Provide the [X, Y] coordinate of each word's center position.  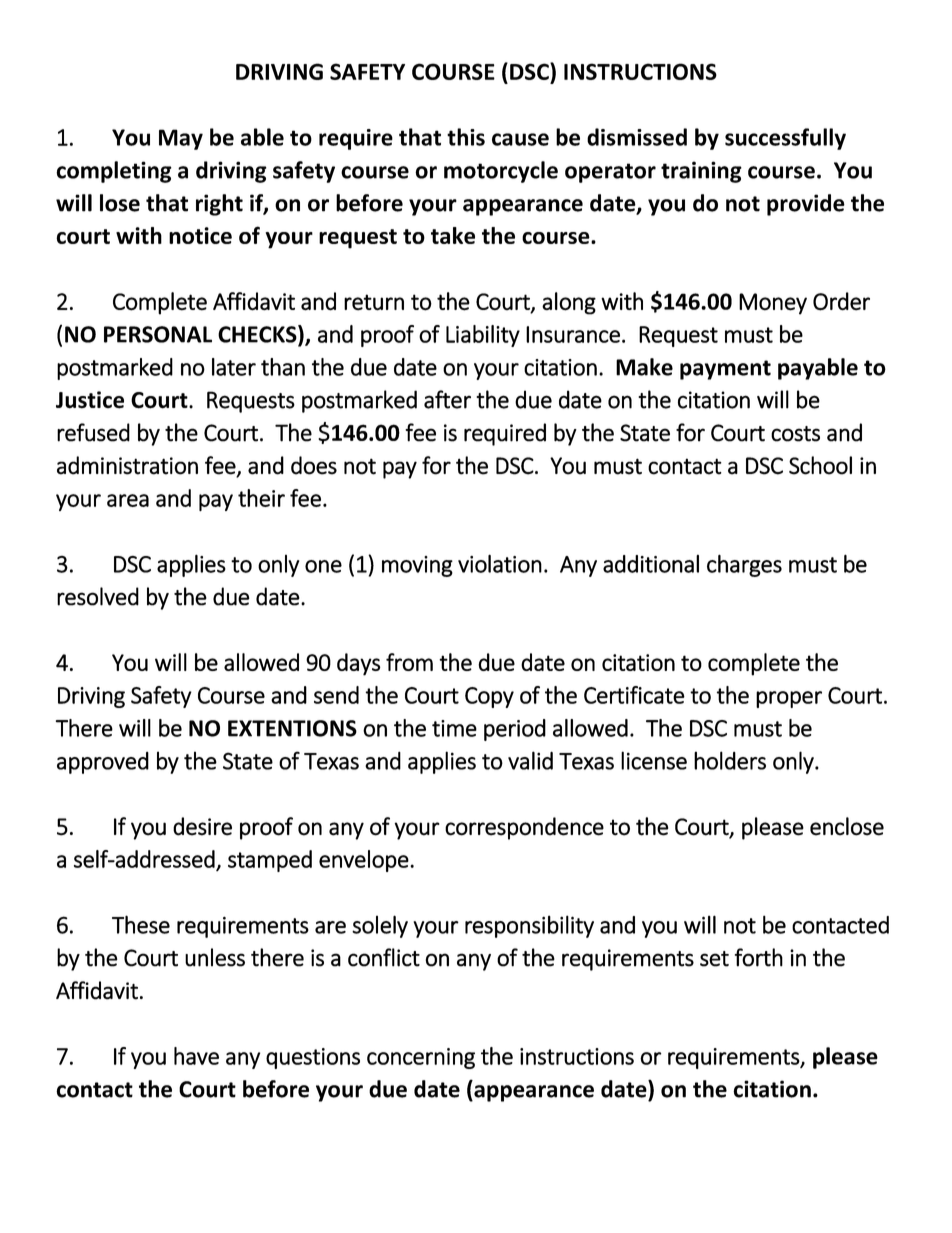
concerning [421, 1058]
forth [759, 957]
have [196, 1056]
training [701, 172]
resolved [98, 596]
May [181, 139]
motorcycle [501, 172]
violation [500, 563]
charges [744, 565]
